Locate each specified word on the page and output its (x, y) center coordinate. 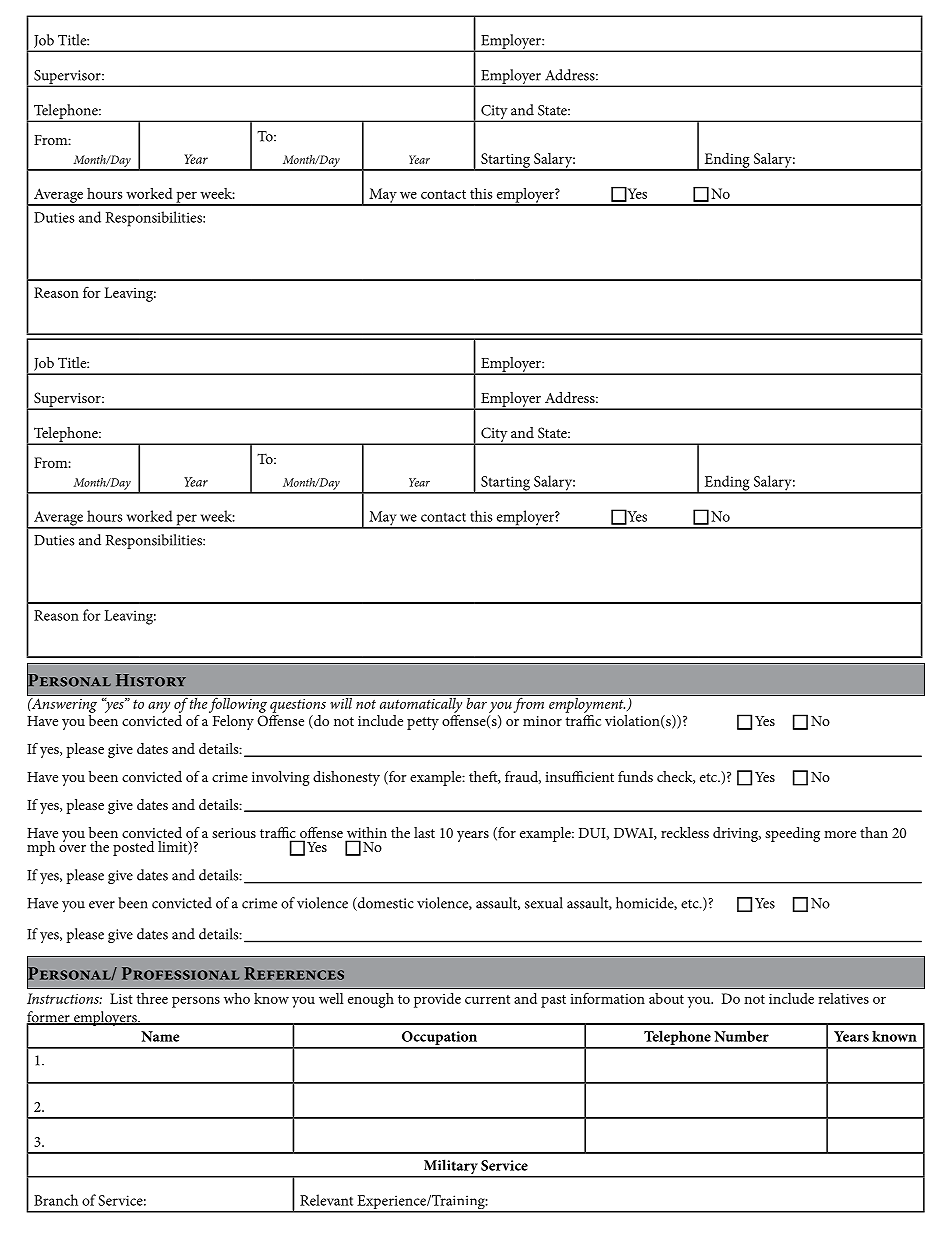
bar (476, 702)
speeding (792, 834)
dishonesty (346, 778)
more (840, 834)
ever (102, 905)
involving (281, 778)
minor (542, 721)
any (159, 707)
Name (160, 1036)
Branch (56, 1200)
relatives (843, 998)
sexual (544, 903)
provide (437, 1000)
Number (741, 1036)
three (152, 998)
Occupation (439, 1039)
